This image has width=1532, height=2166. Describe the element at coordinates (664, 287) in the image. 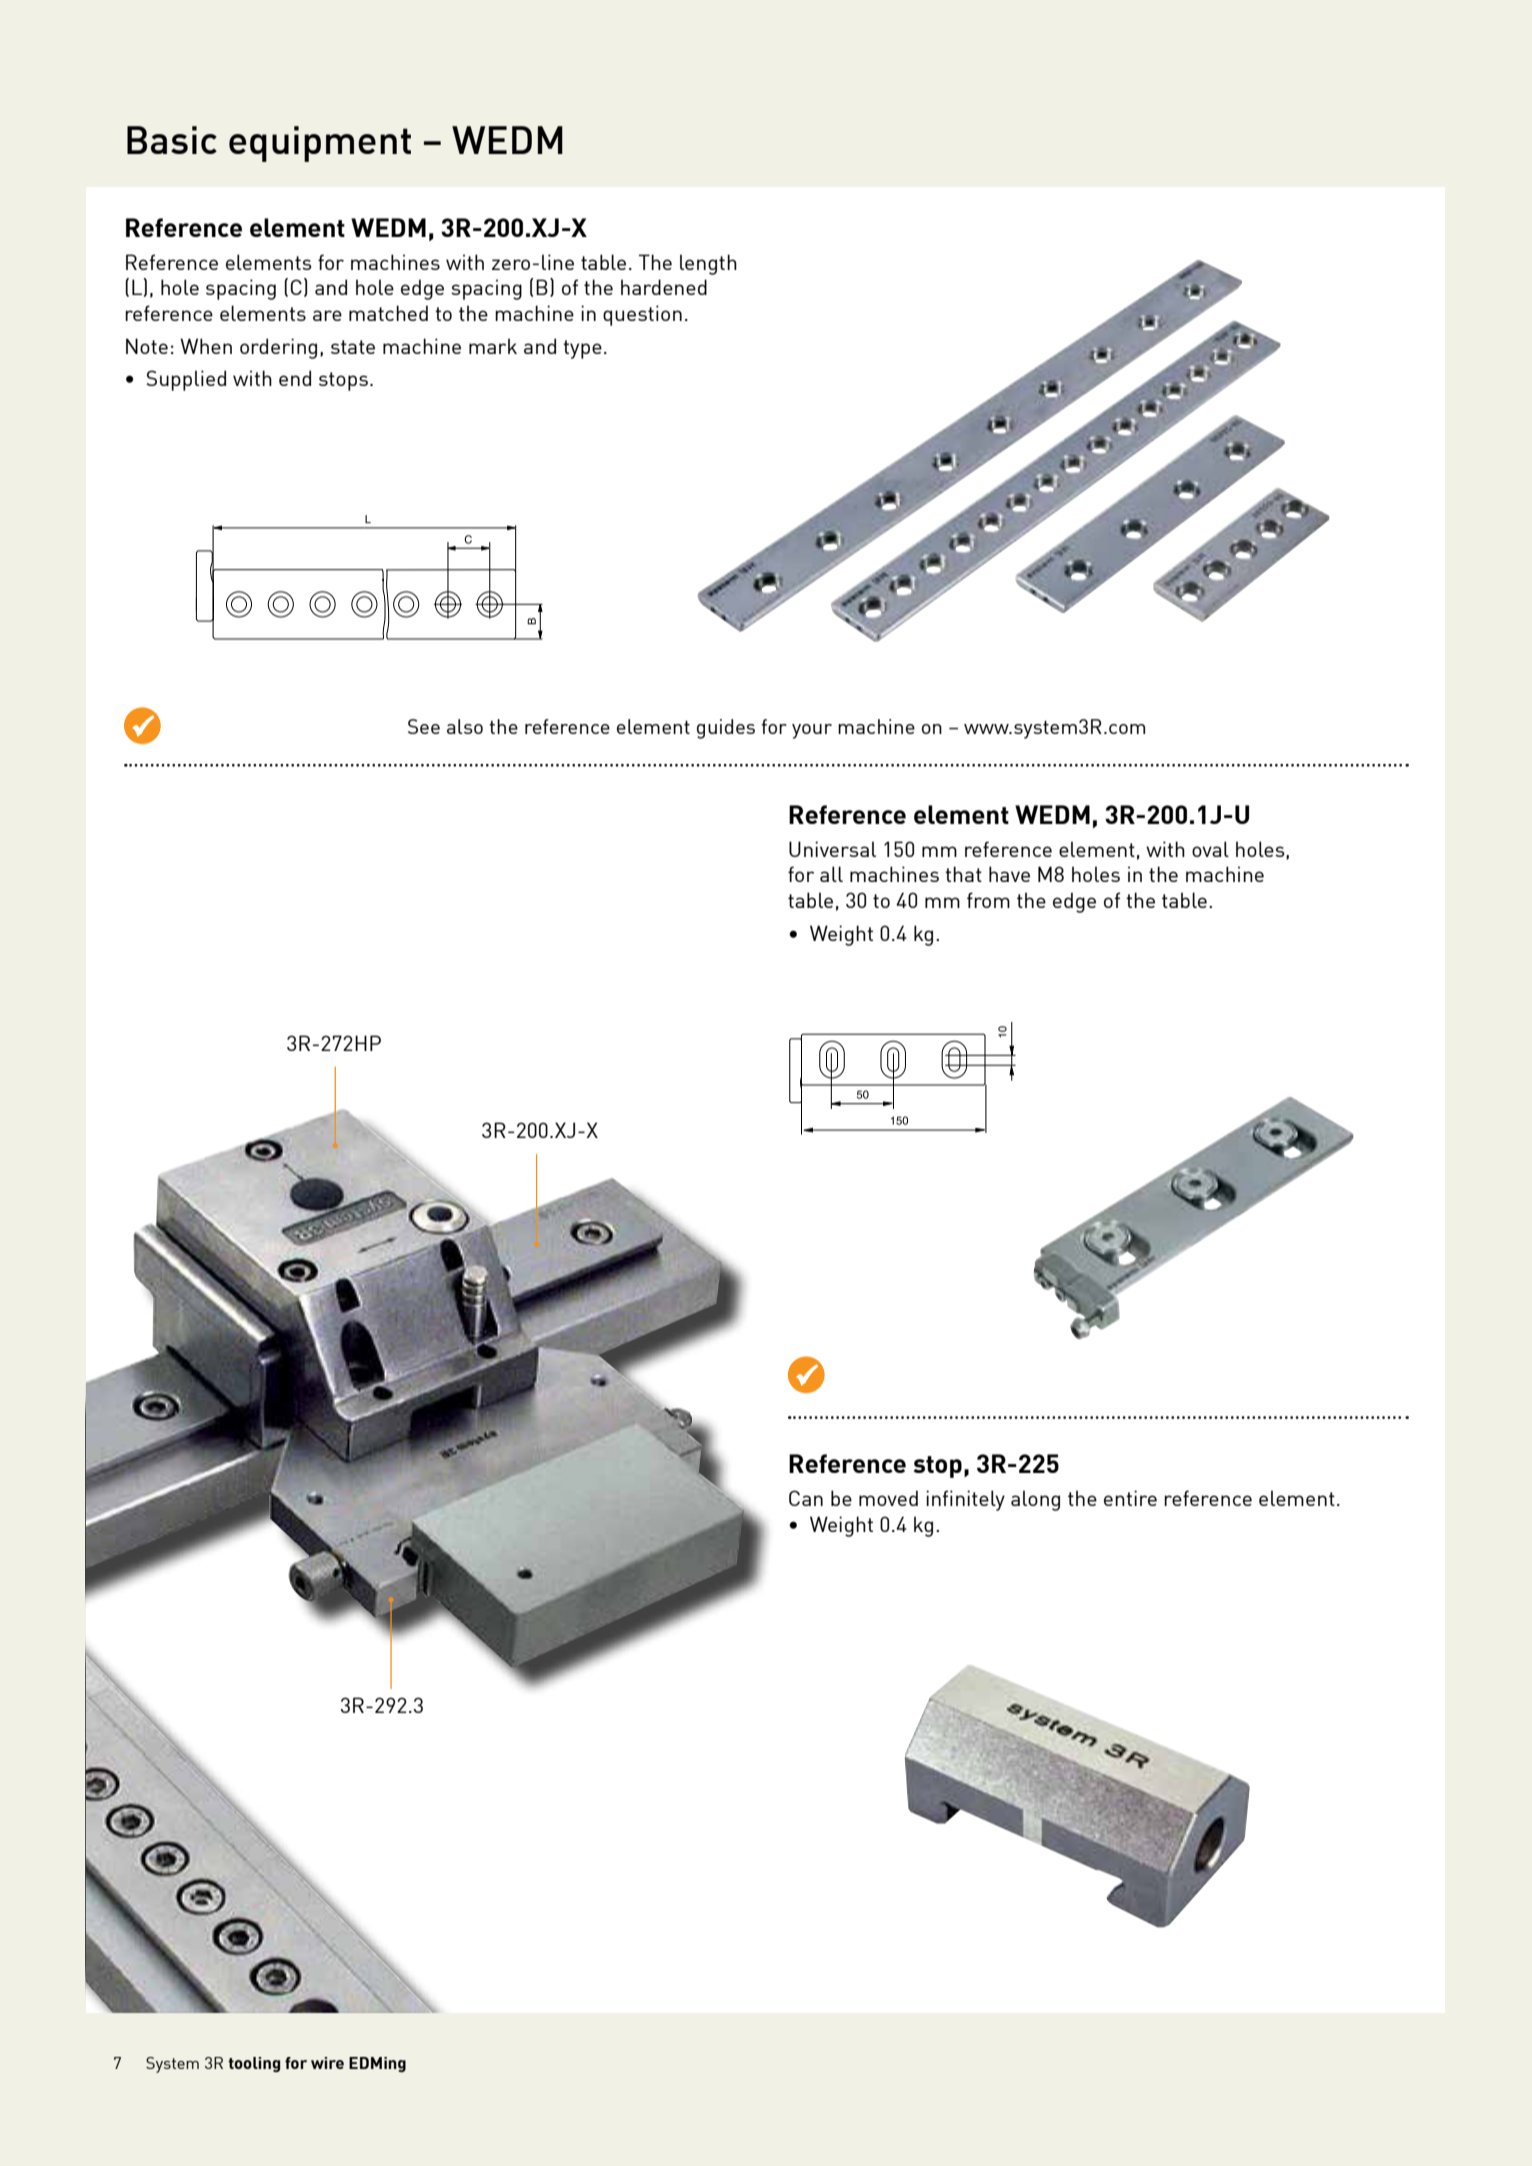

I see `hardened` at that location.
